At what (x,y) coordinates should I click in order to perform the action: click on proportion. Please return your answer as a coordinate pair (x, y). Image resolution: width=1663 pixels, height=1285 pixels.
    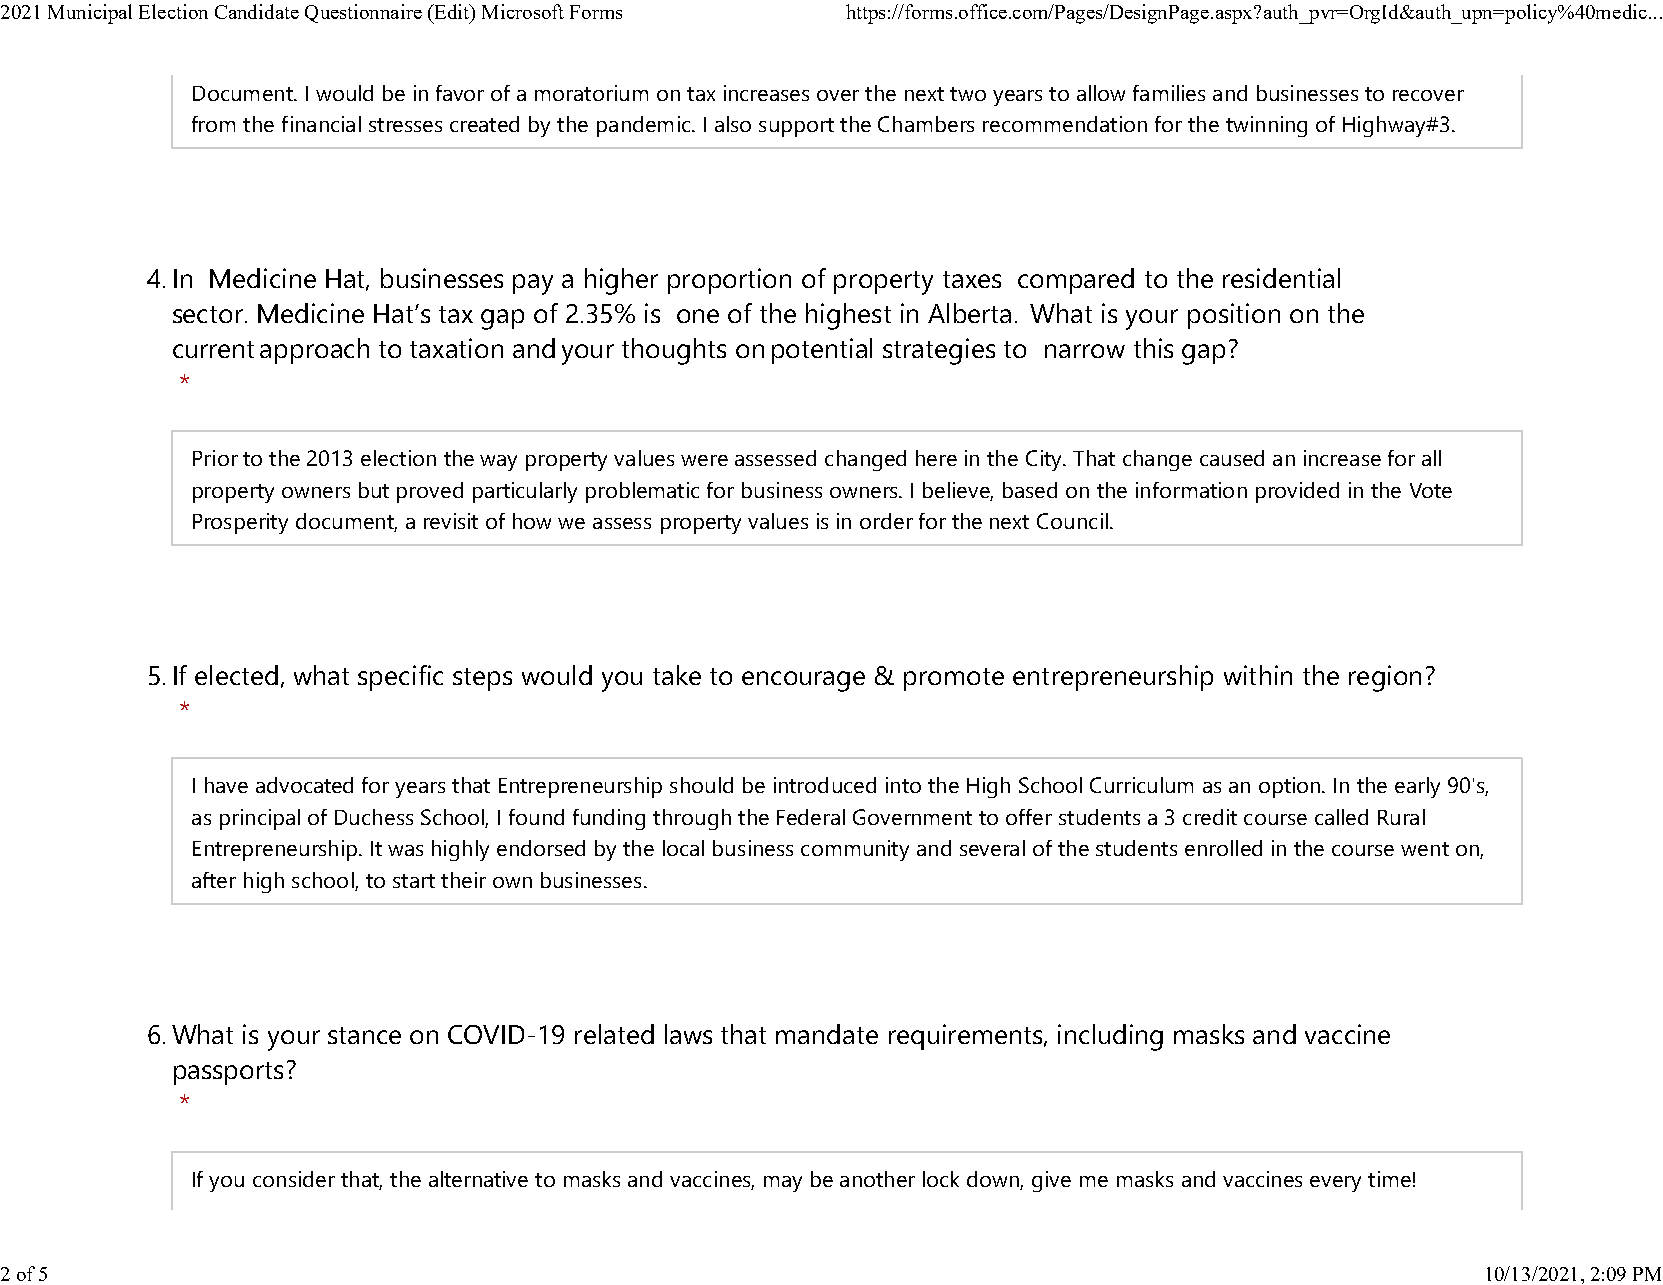
    Looking at the image, I should click on (729, 281).
